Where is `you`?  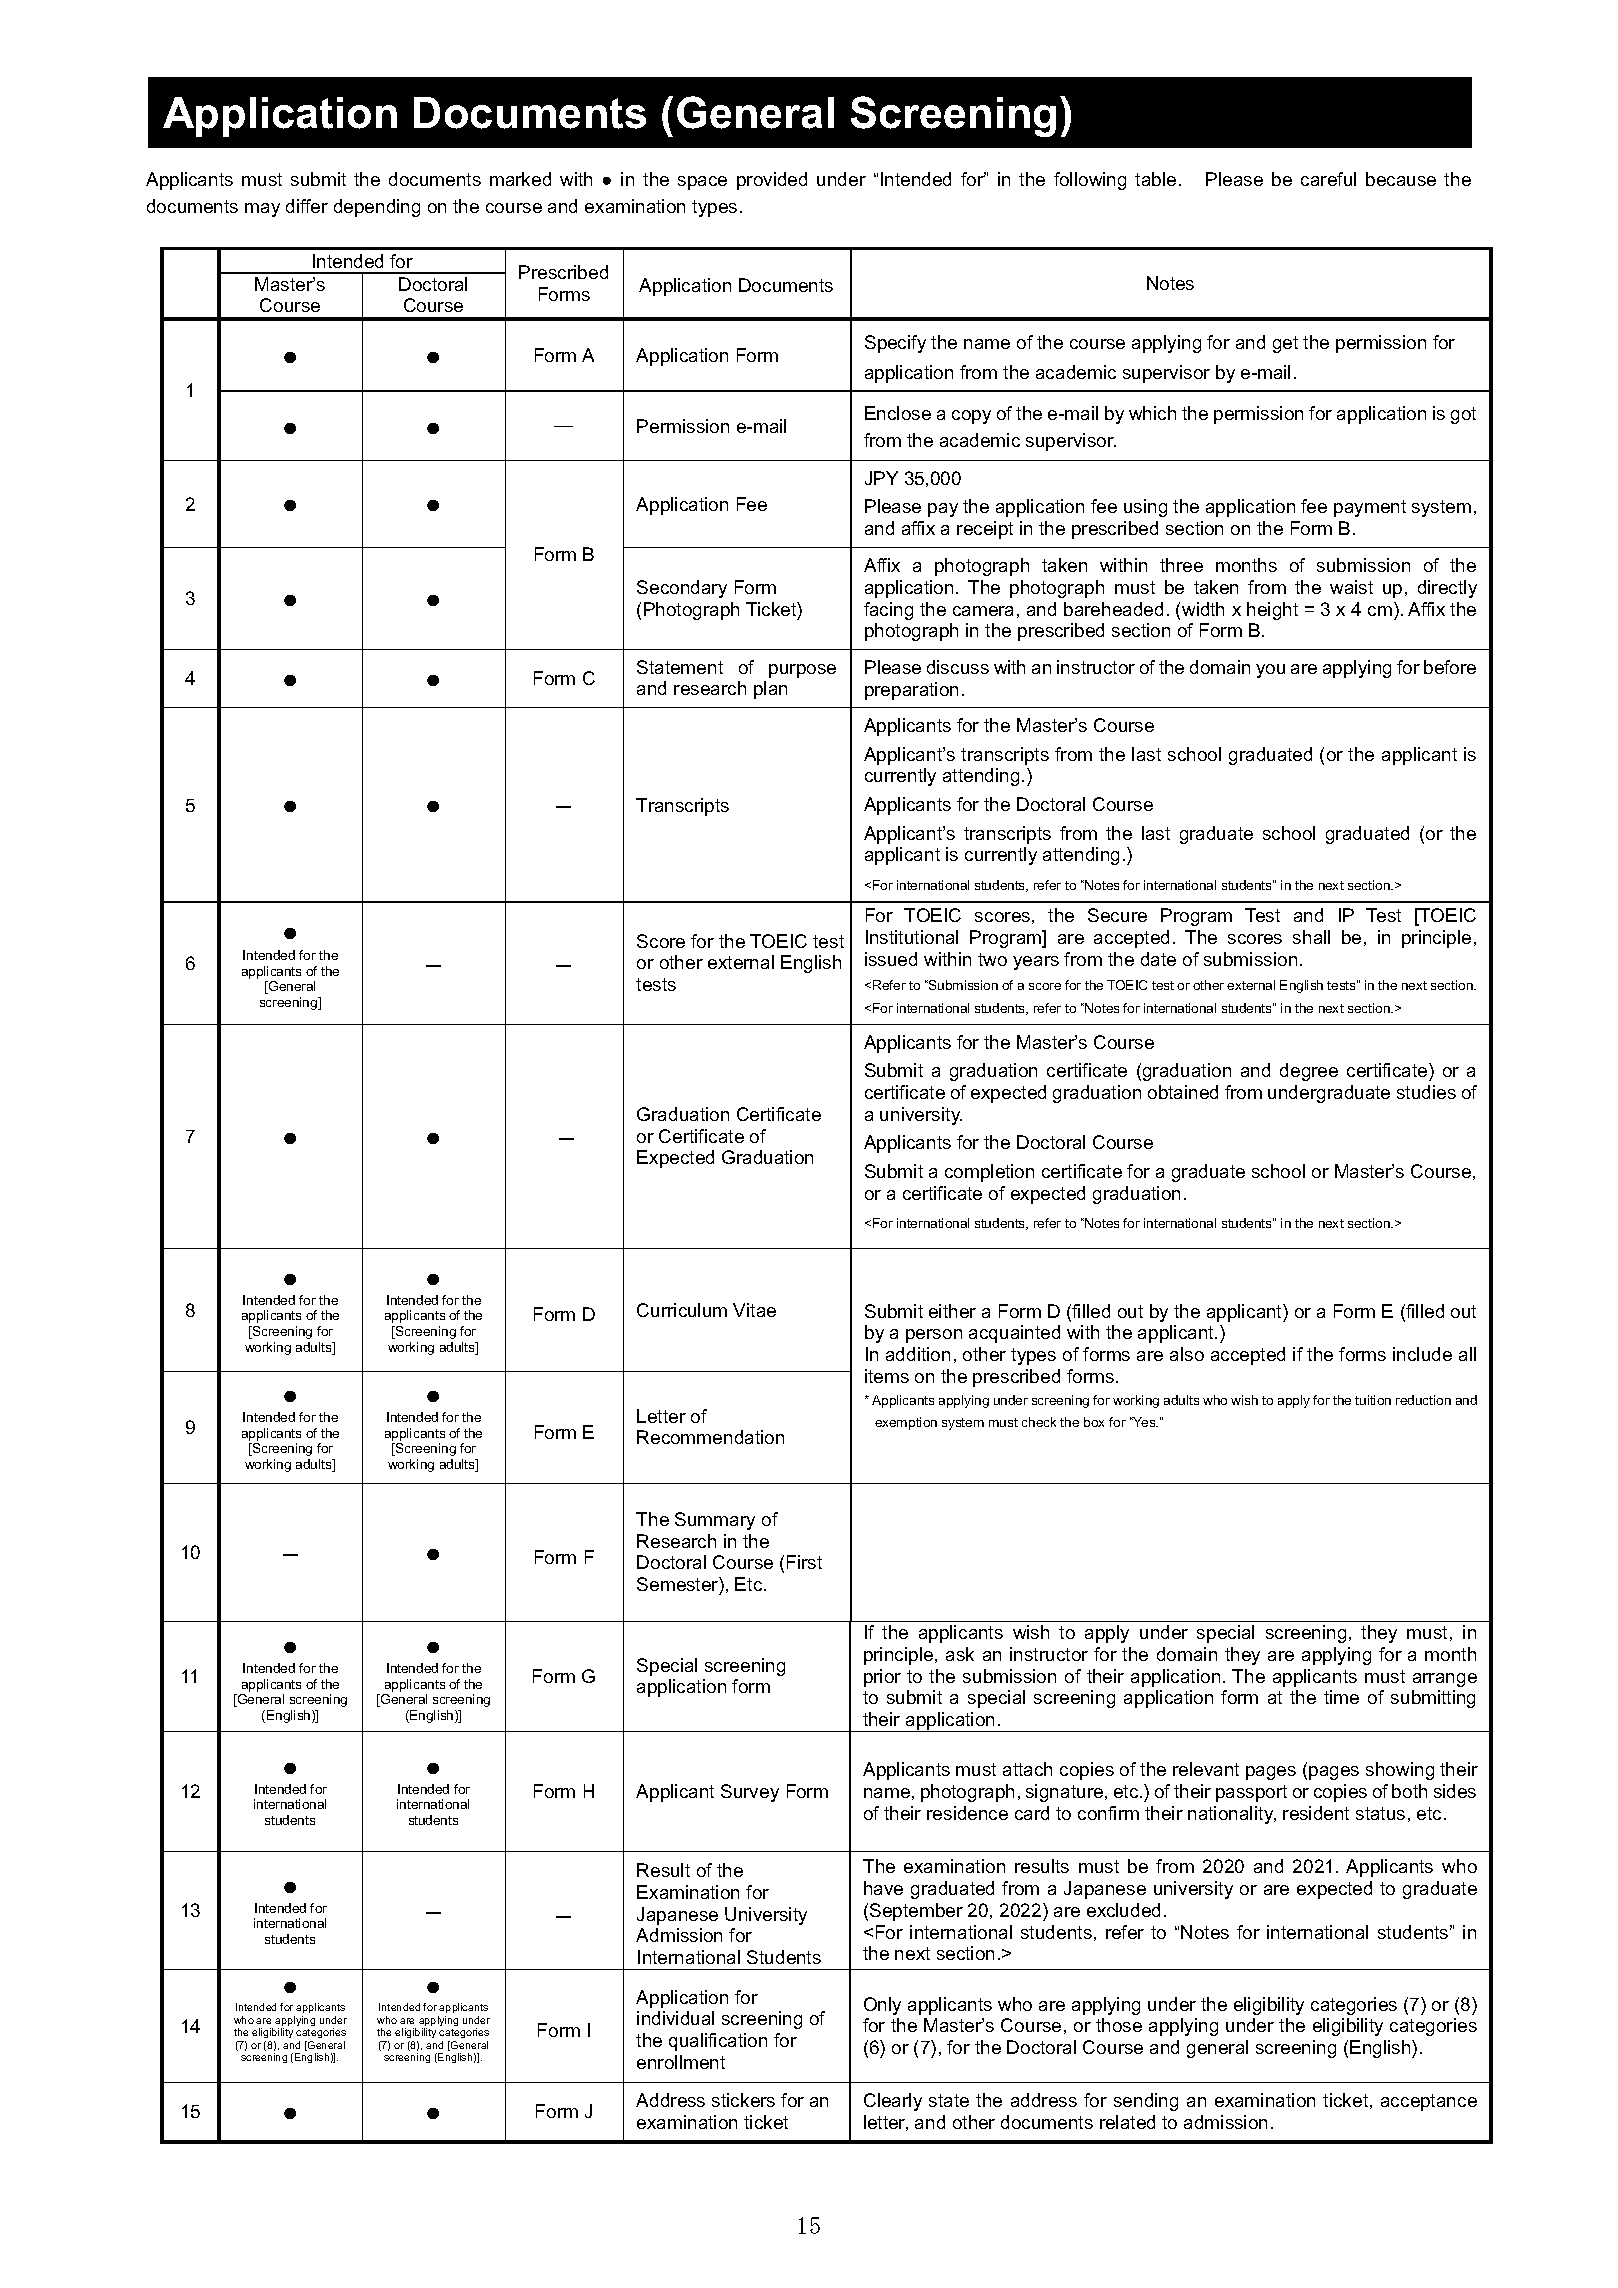
you is located at coordinates (1270, 671).
